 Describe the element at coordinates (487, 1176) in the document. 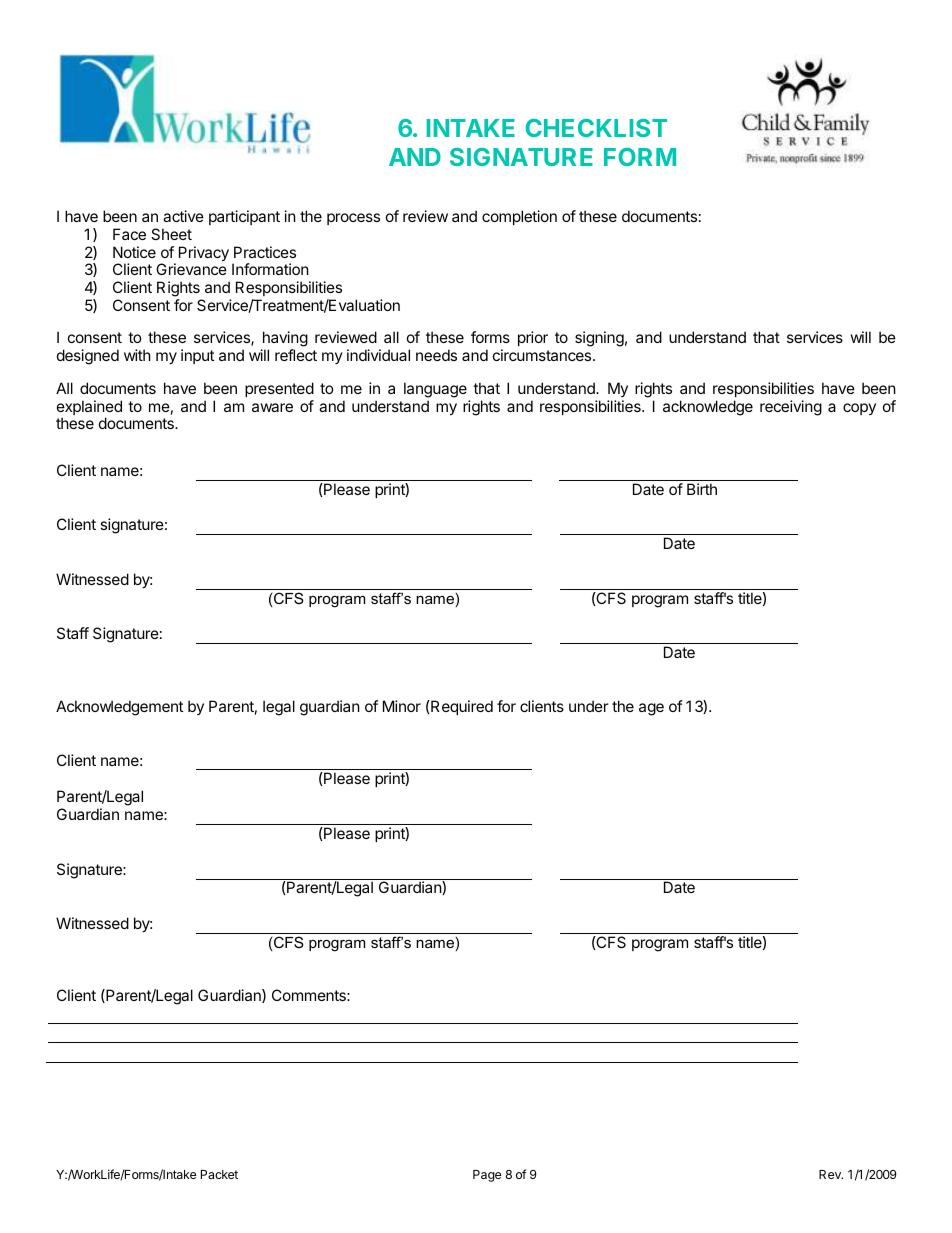

I see `Page` at that location.
